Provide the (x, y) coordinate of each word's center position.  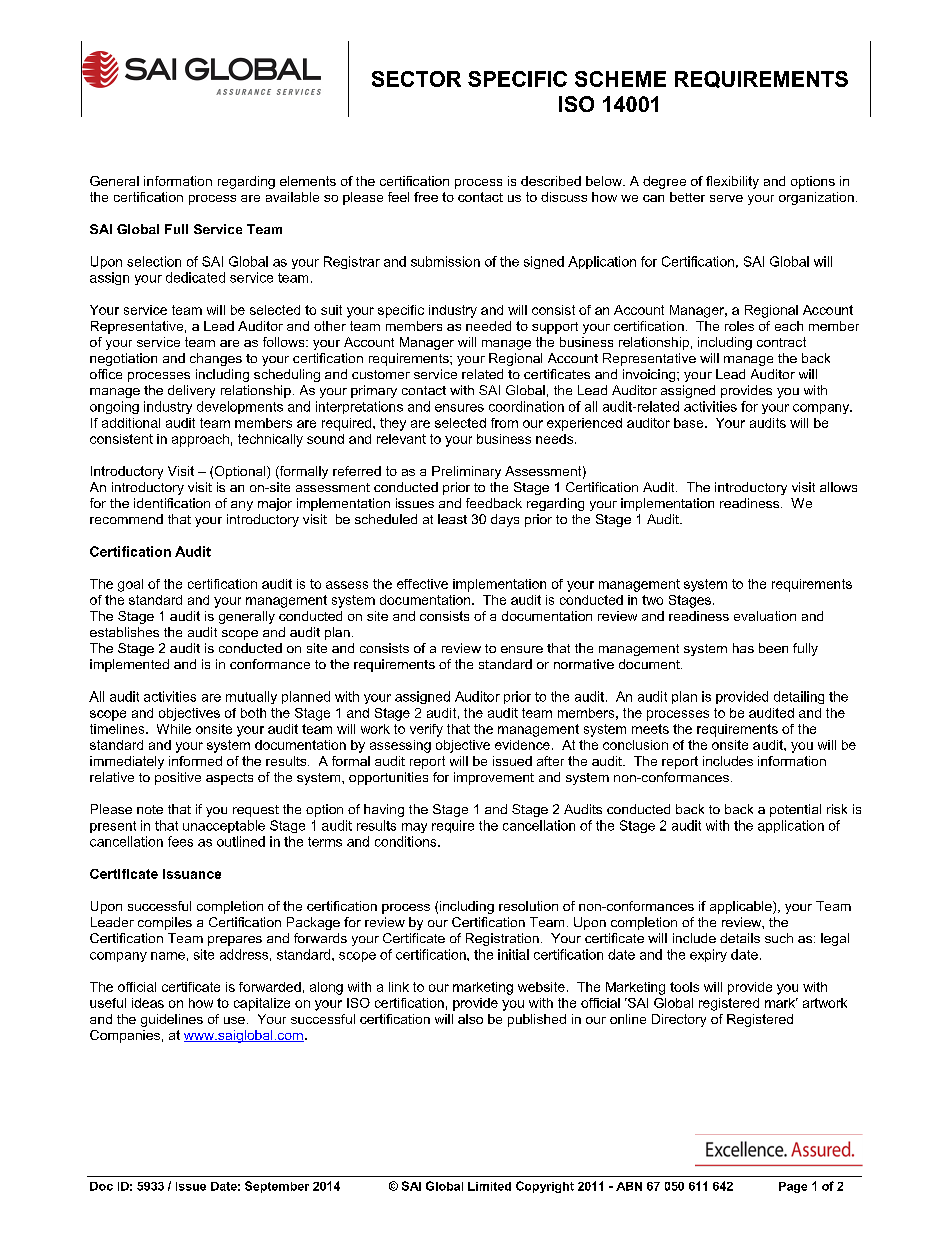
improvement (494, 778)
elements (308, 181)
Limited (489, 1186)
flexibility (732, 182)
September (277, 1187)
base (690, 423)
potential (795, 810)
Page (793, 1187)
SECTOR (416, 79)
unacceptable (224, 826)
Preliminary (466, 472)
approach (200, 440)
